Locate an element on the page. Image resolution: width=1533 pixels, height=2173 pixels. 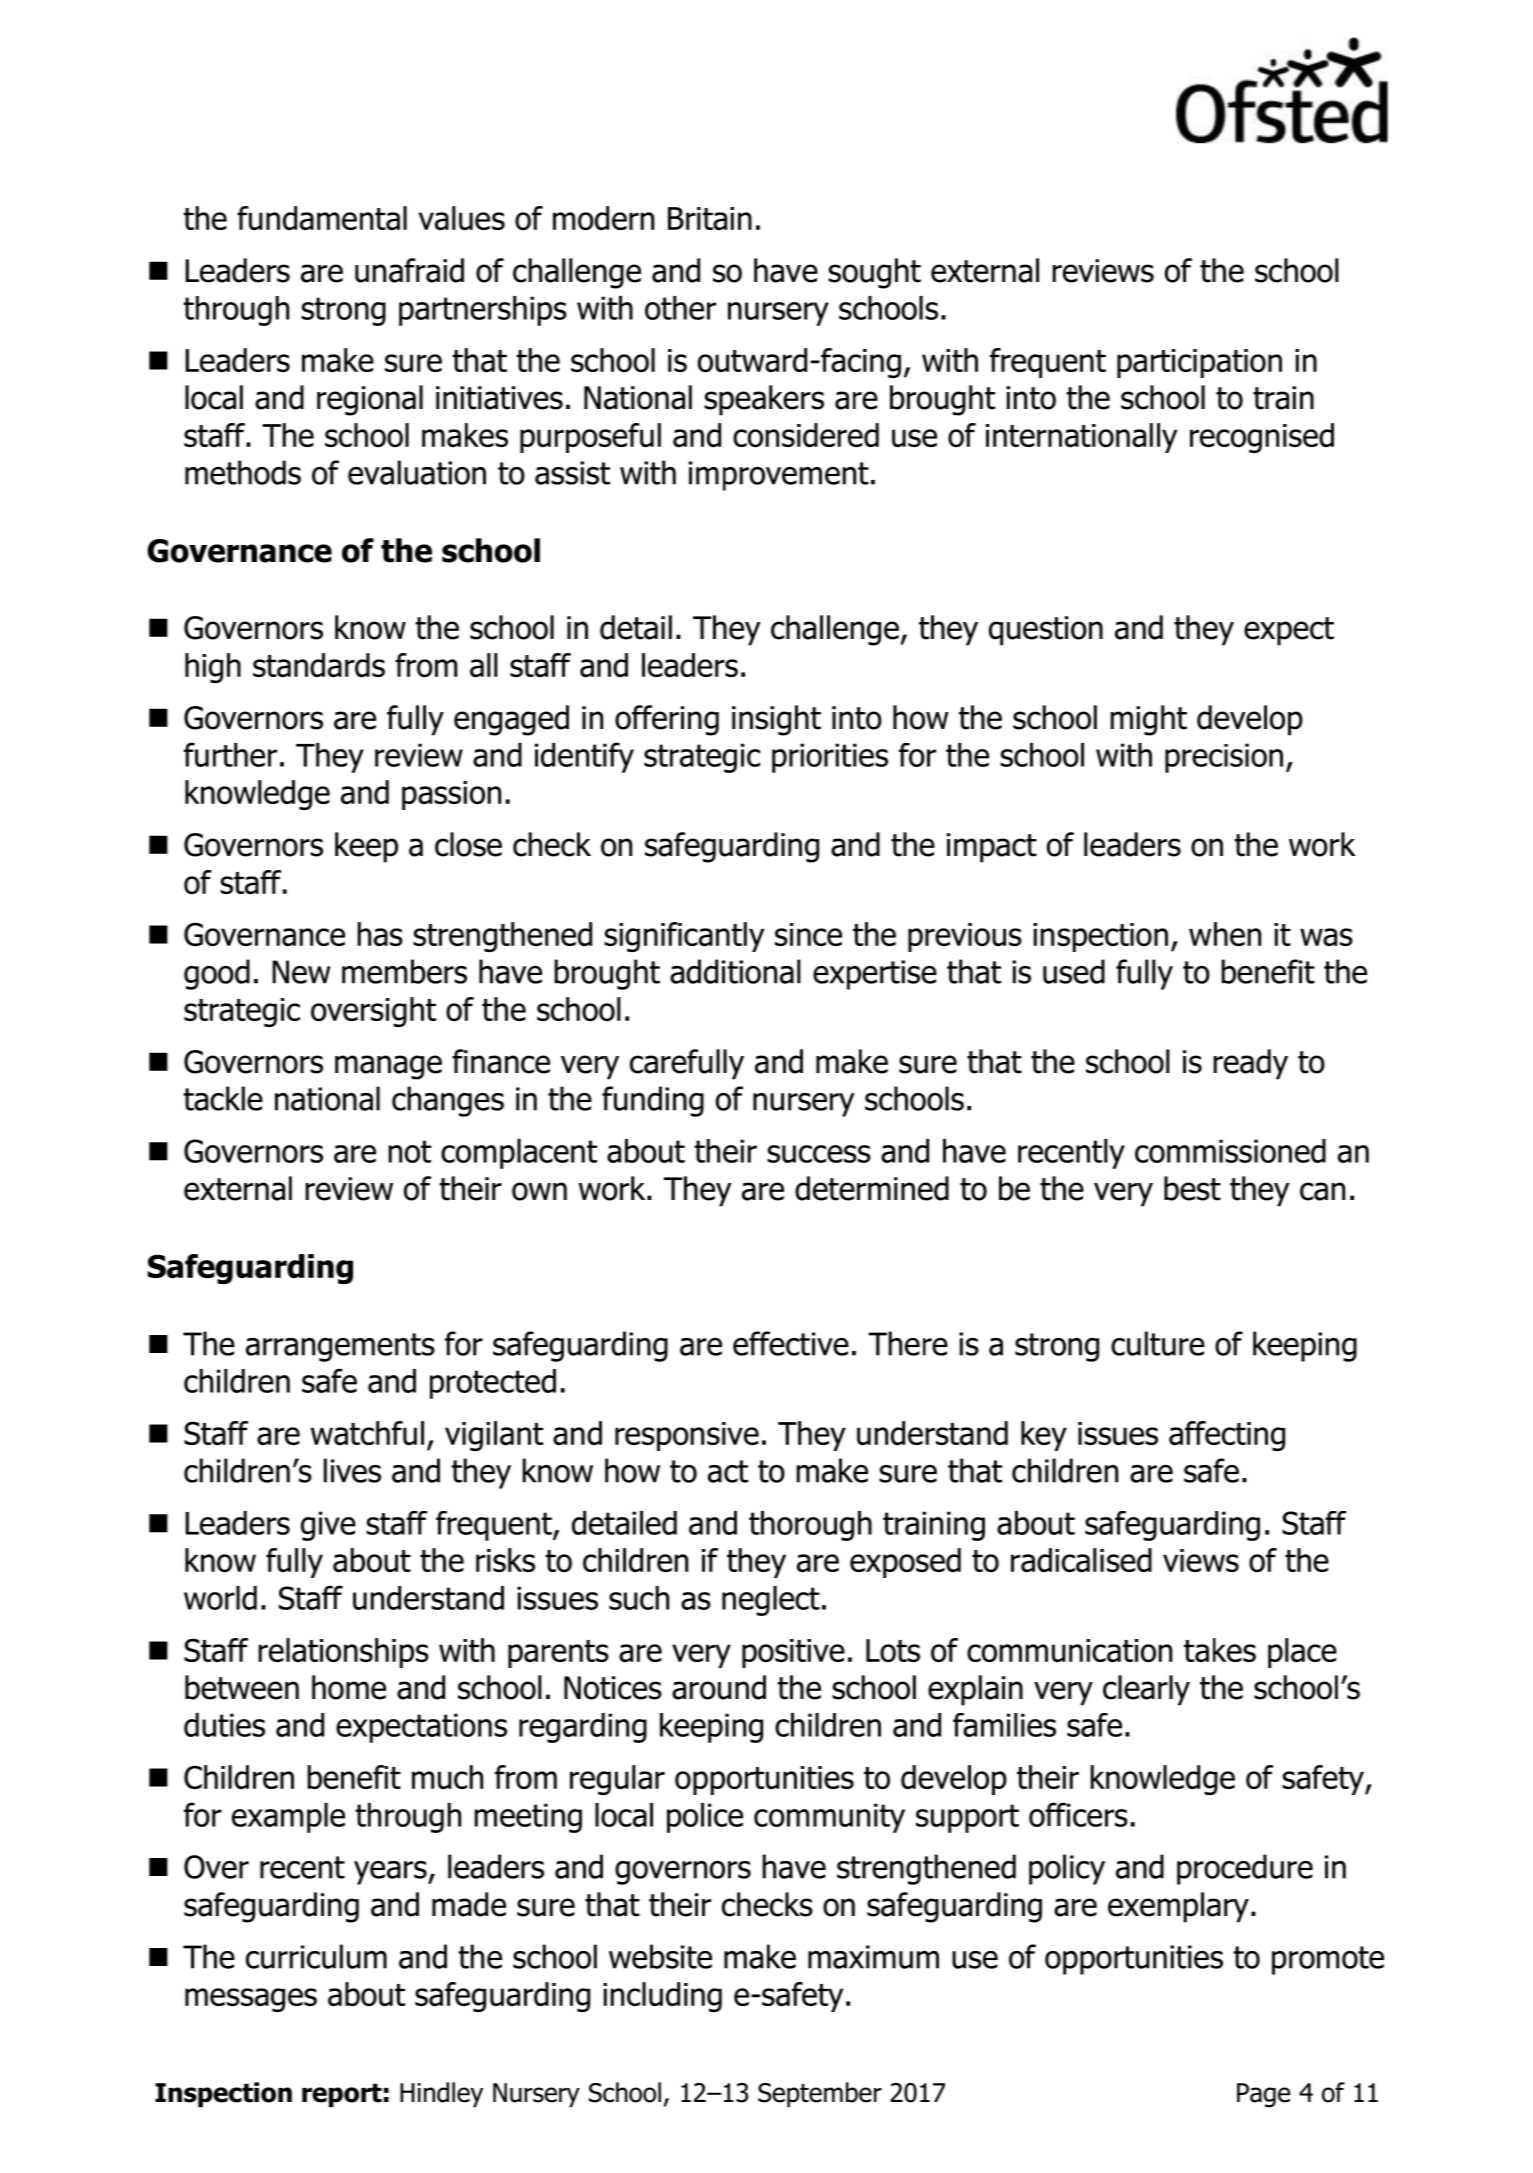
has is located at coordinates (380, 934).
